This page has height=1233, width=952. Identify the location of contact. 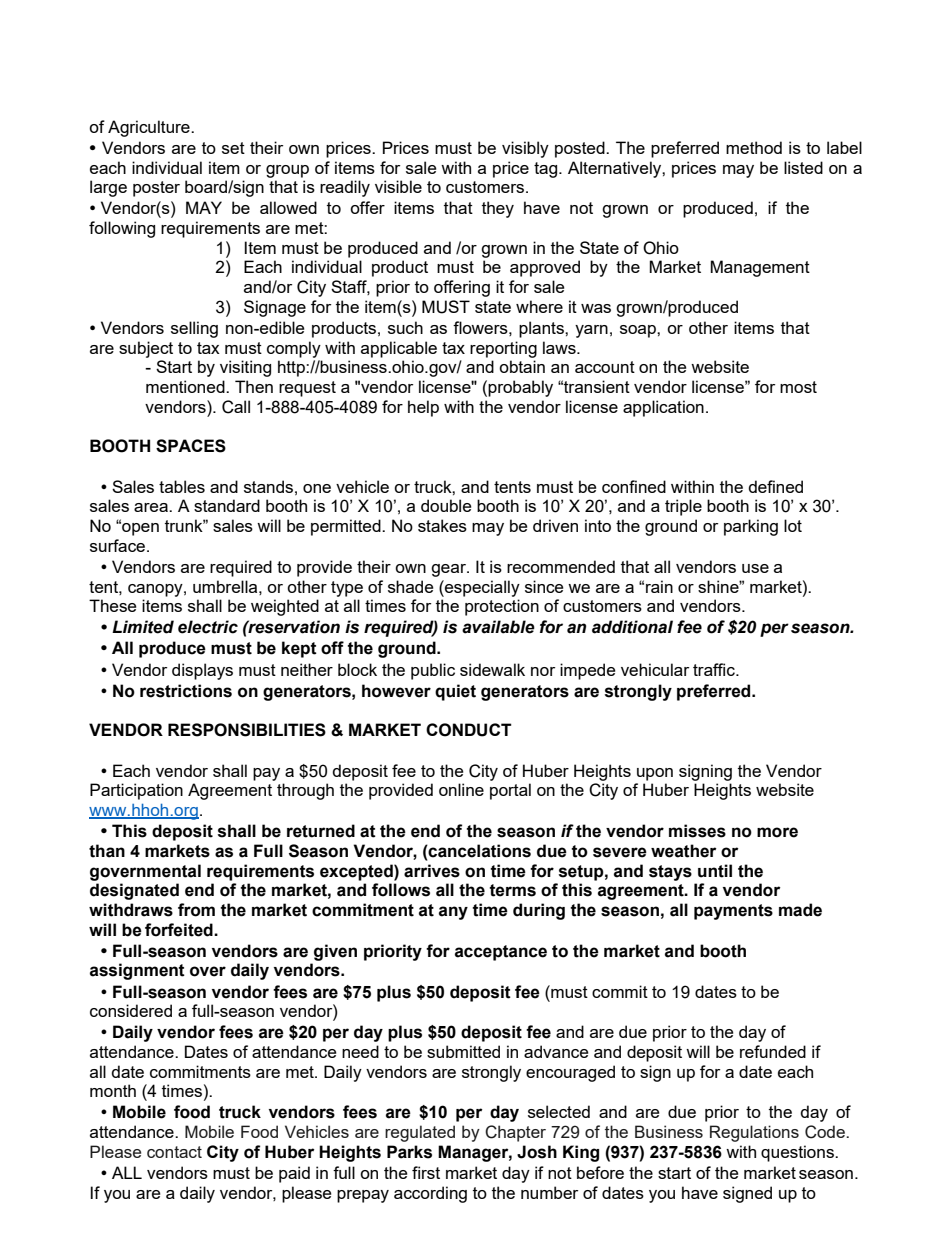
(174, 1152).
